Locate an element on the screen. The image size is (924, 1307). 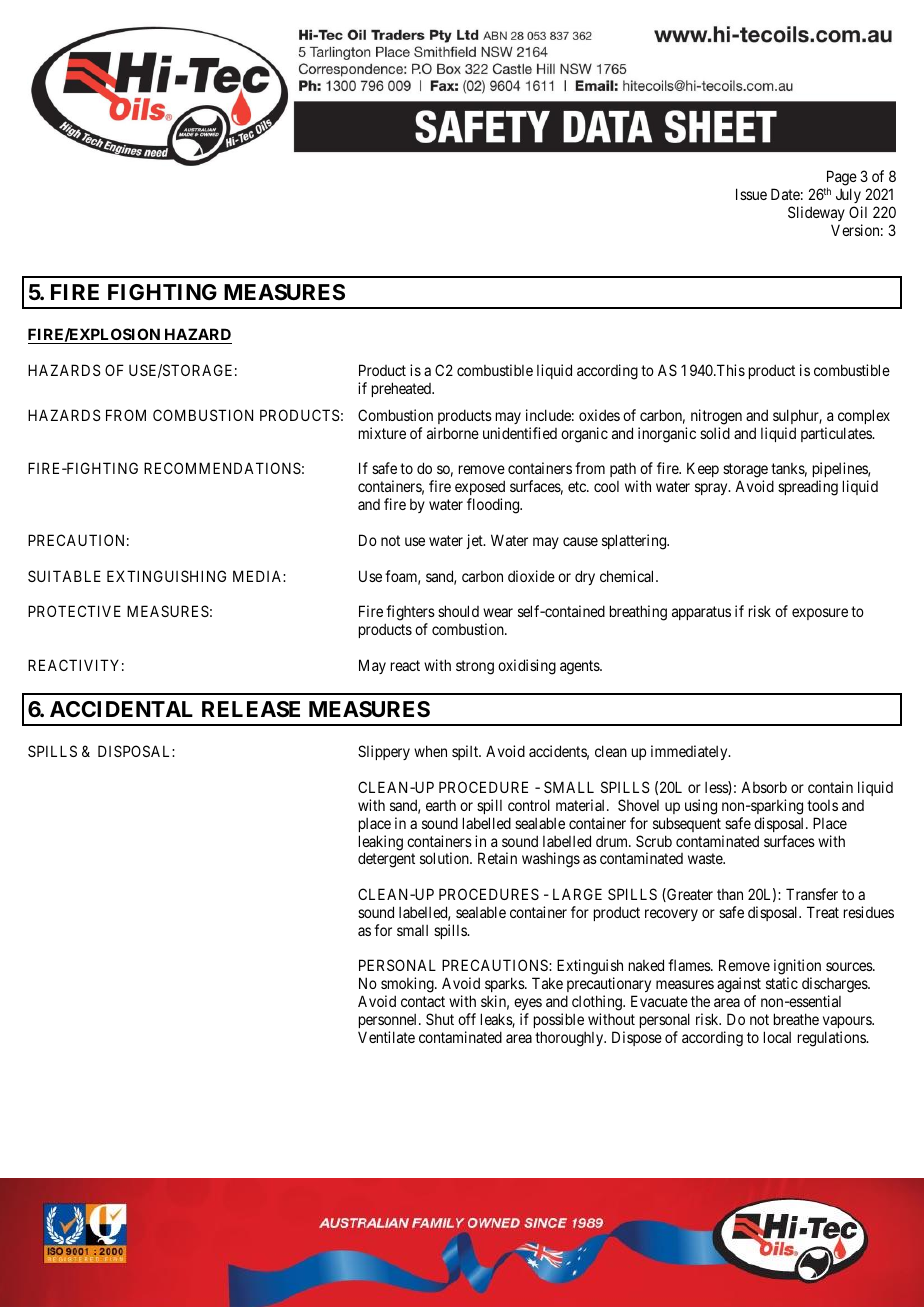
Absorb is located at coordinates (764, 787).
